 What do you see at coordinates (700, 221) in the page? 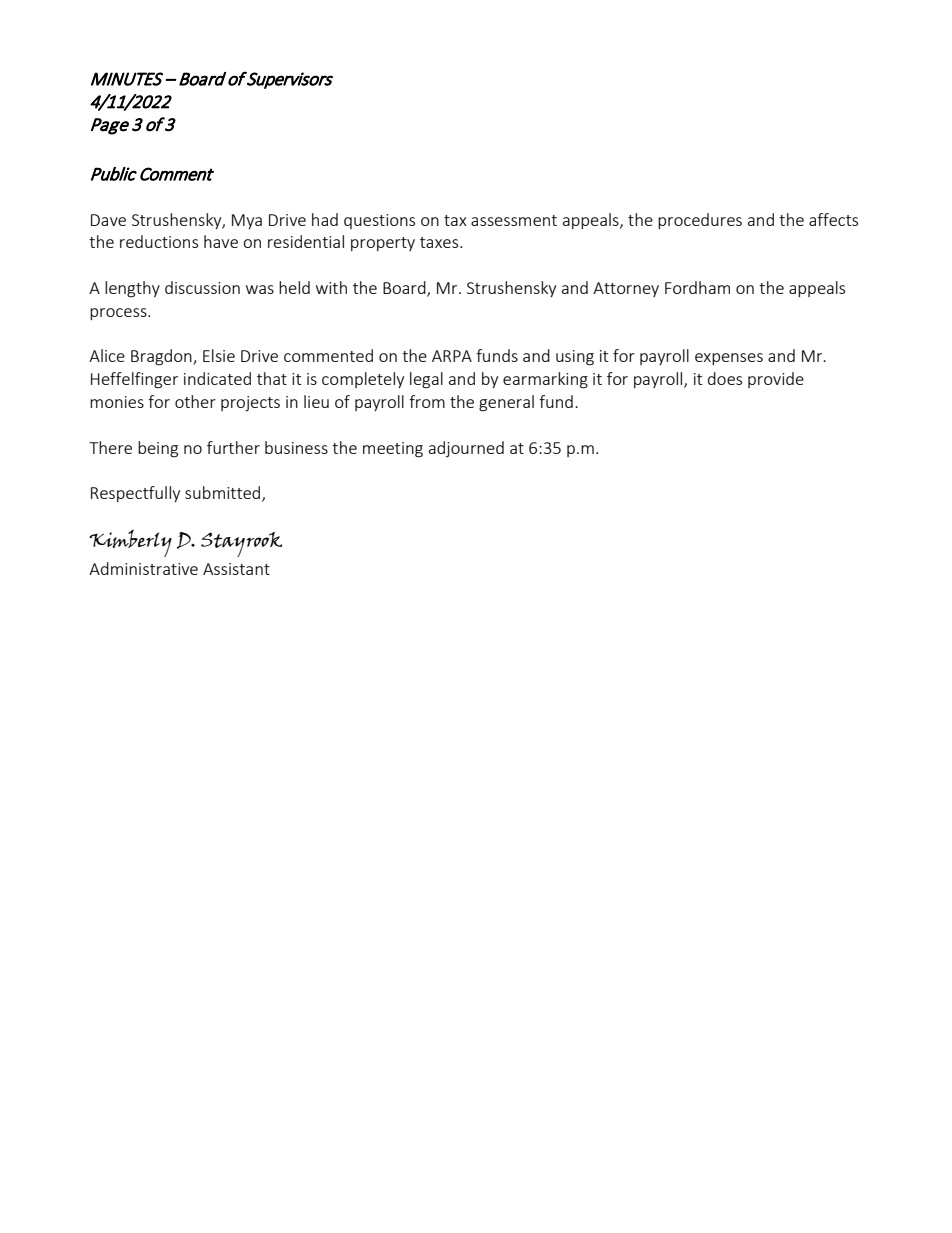
I see `procedures` at bounding box center [700, 221].
